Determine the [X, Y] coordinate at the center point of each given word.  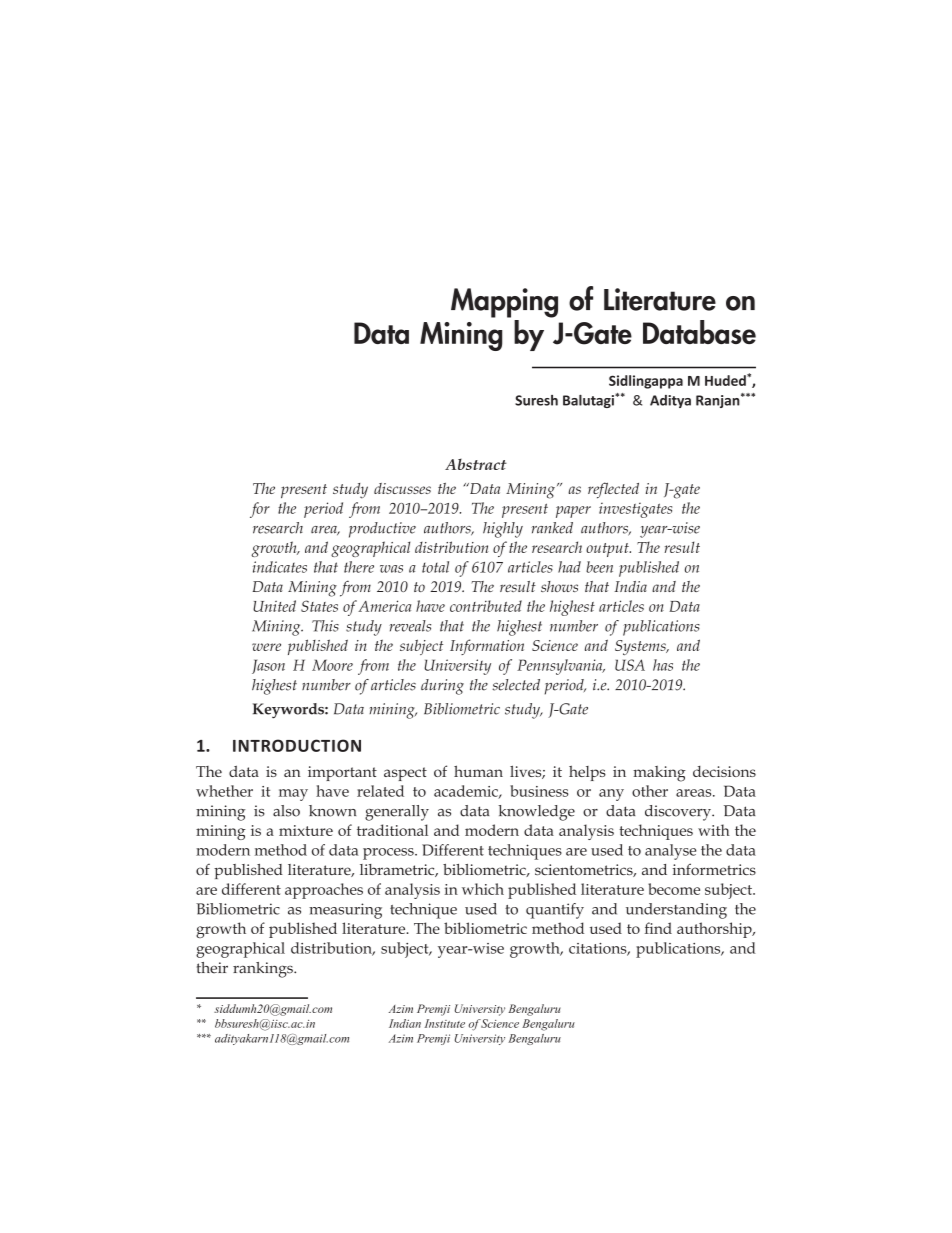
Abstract [476, 464]
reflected [613, 490]
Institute [444, 1023]
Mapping [504, 303]
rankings [264, 970]
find [658, 928]
